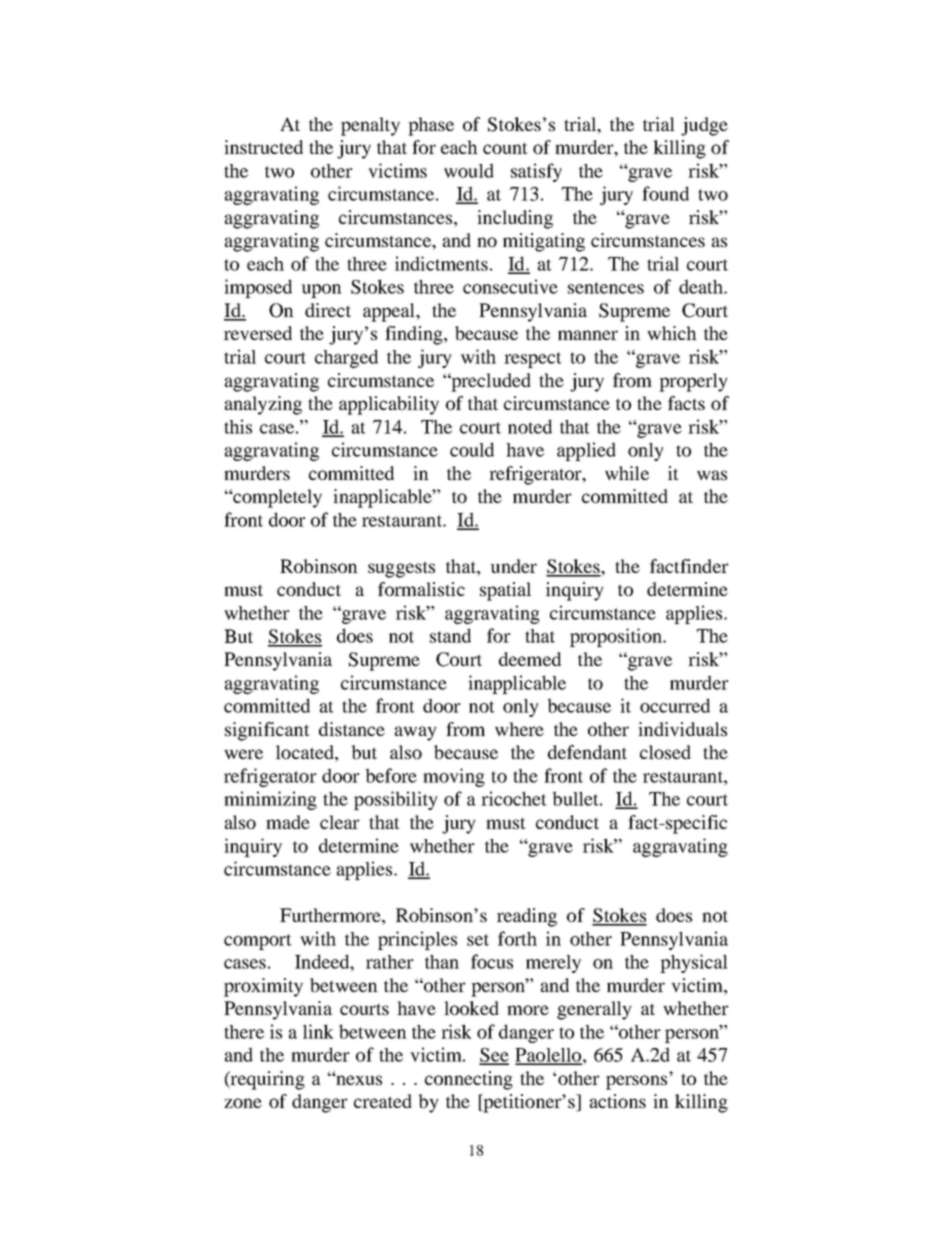 This page has height=1233, width=952. I want to click on properly, so click(693, 382).
